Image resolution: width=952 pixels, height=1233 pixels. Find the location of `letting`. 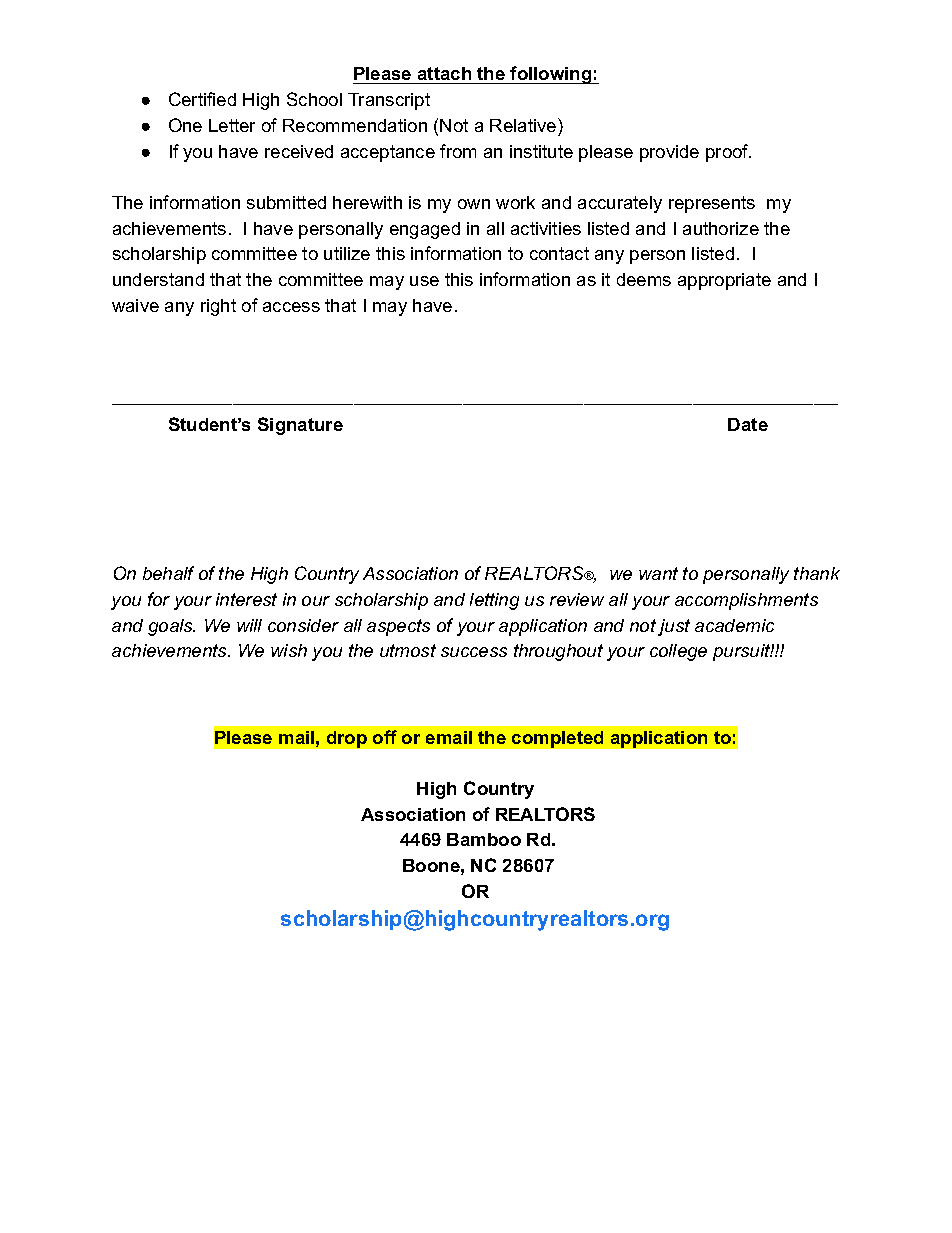

letting is located at coordinates (494, 601).
